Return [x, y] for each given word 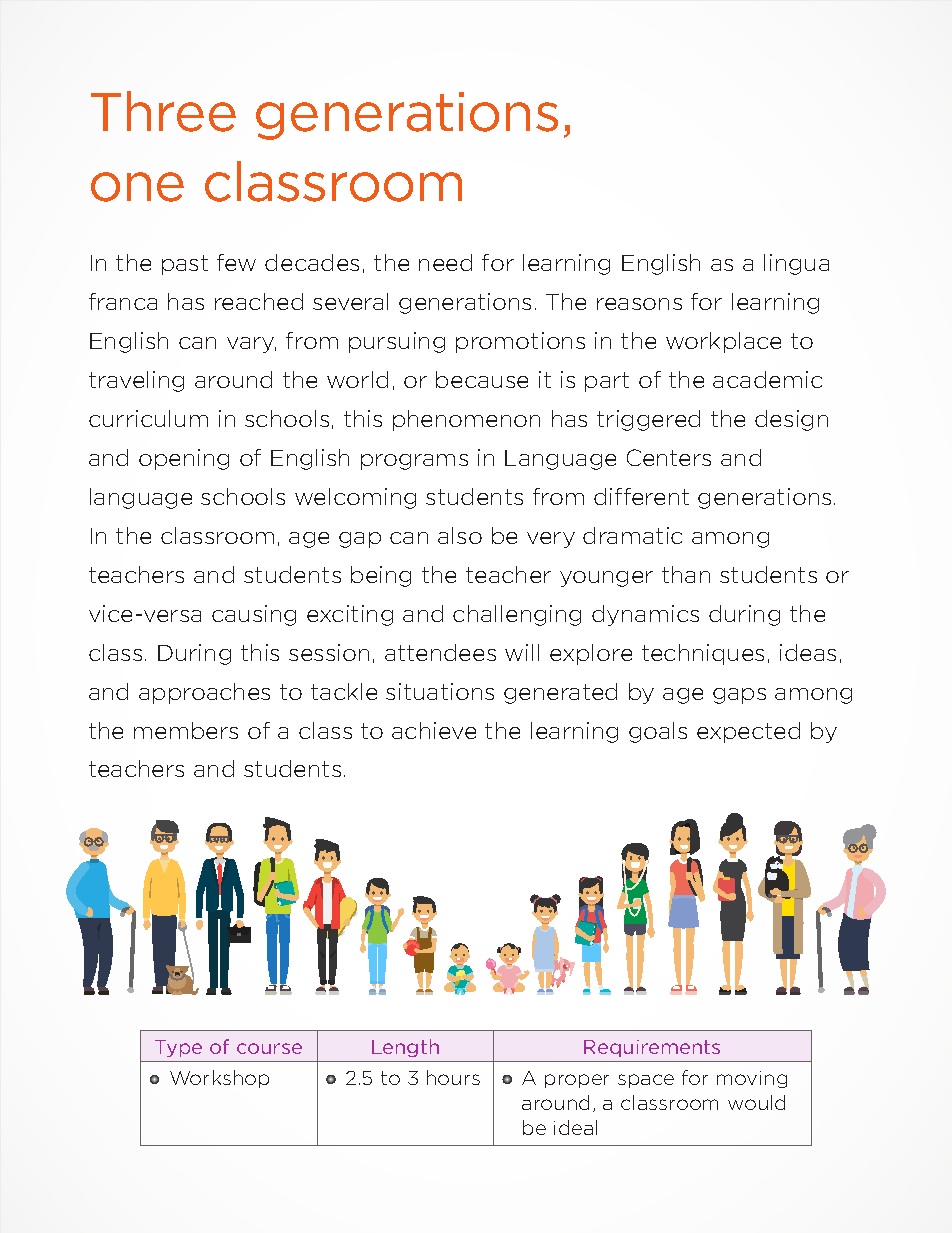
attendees [440, 652]
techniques [703, 654]
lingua [796, 264]
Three [163, 111]
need [445, 262]
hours [453, 1077]
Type [178, 1048]
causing [254, 615]
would [756, 1102]
